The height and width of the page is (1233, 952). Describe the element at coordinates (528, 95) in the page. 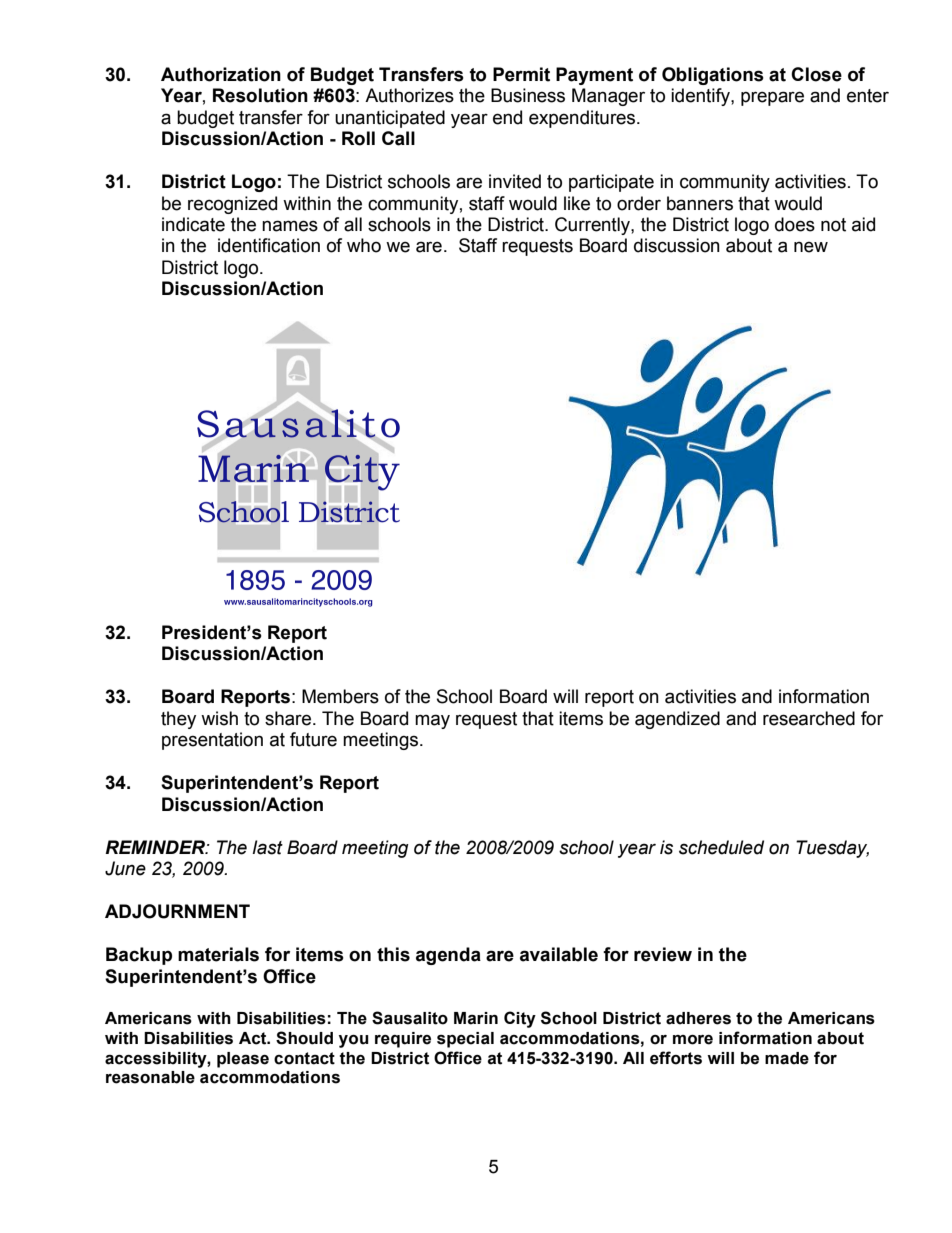

I see `Business` at that location.
